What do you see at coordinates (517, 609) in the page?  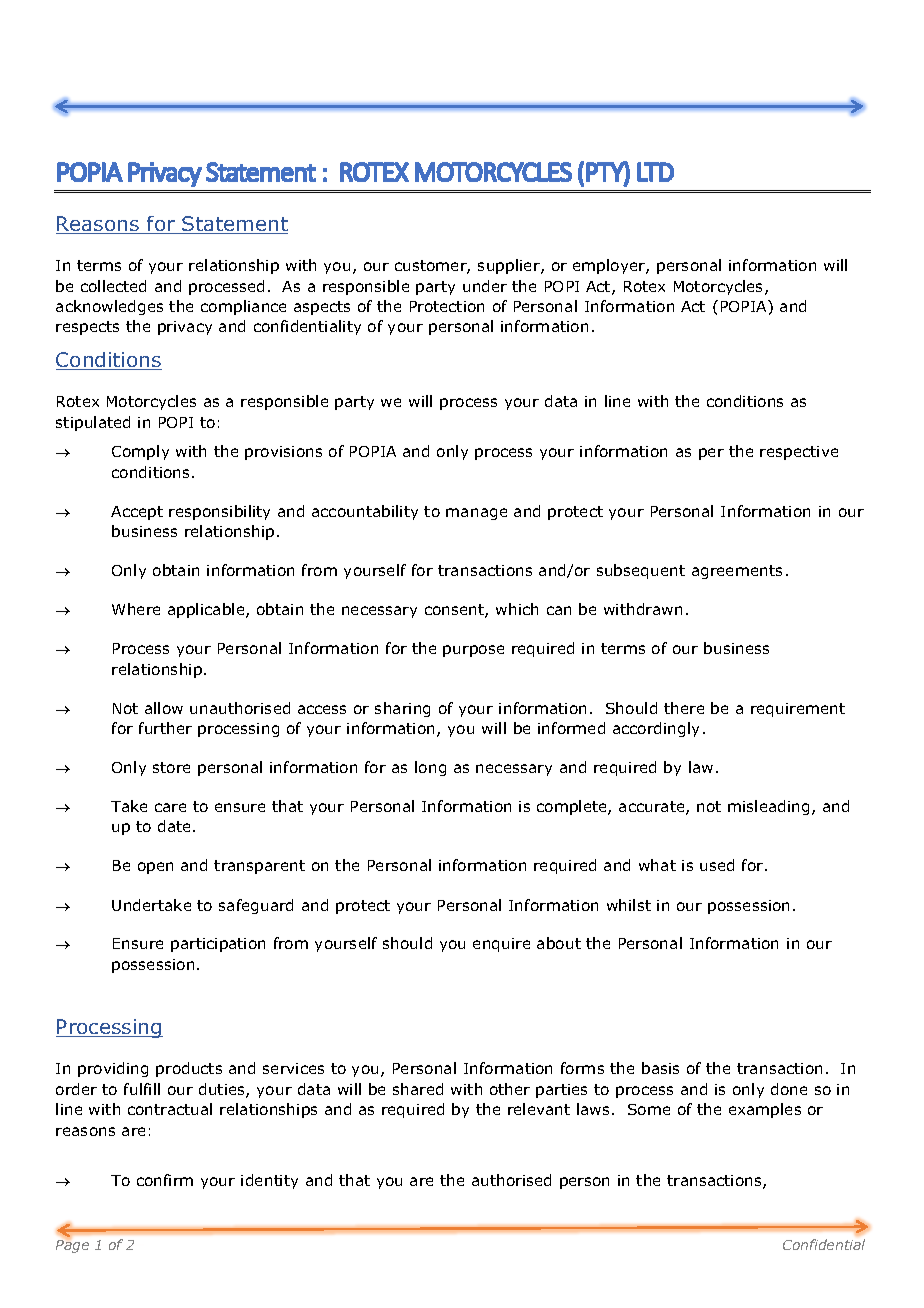 I see `which` at bounding box center [517, 609].
